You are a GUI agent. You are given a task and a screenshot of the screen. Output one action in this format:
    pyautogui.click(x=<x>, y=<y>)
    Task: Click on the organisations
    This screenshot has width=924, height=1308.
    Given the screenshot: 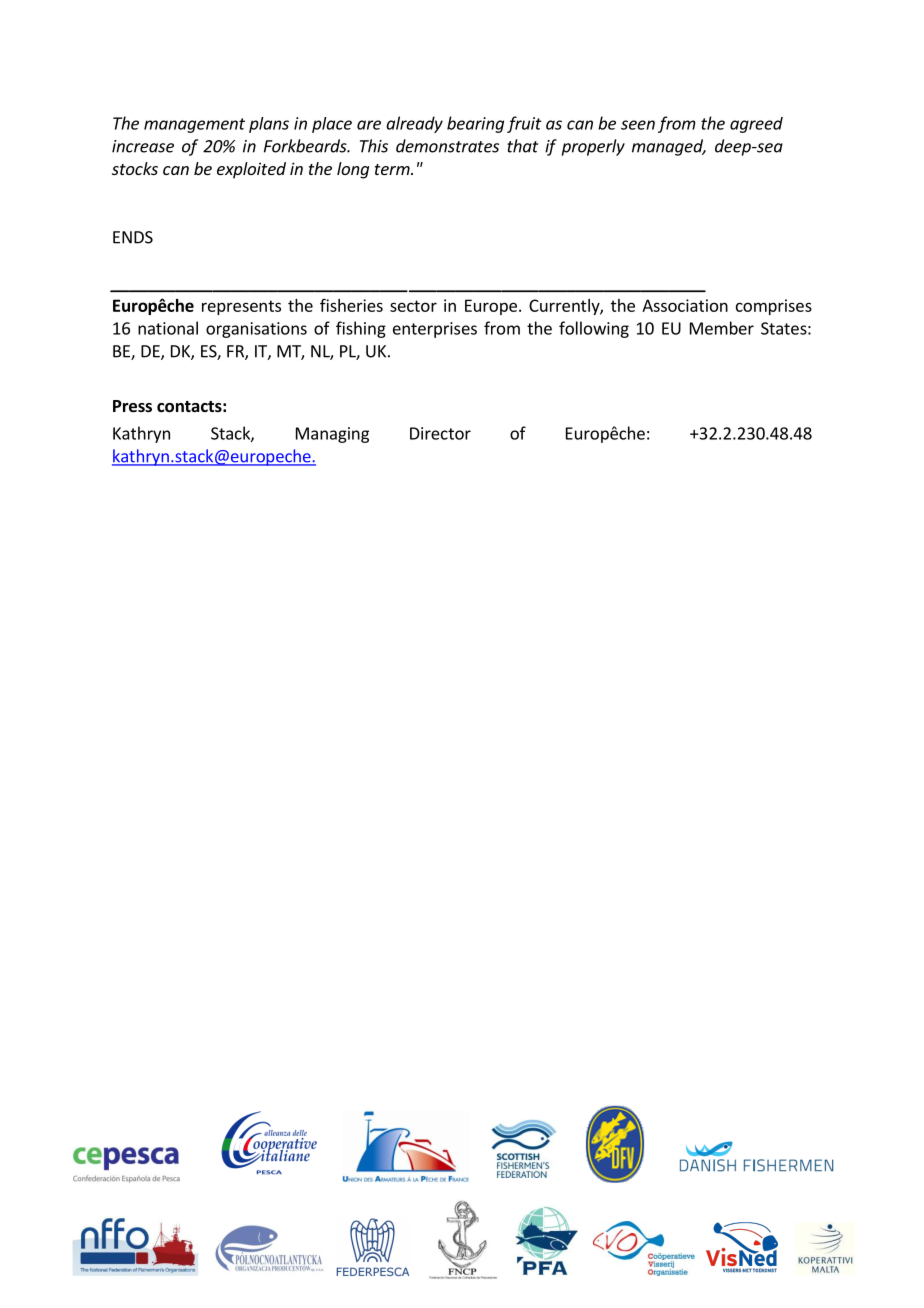 What is the action you would take?
    pyautogui.click(x=256, y=330)
